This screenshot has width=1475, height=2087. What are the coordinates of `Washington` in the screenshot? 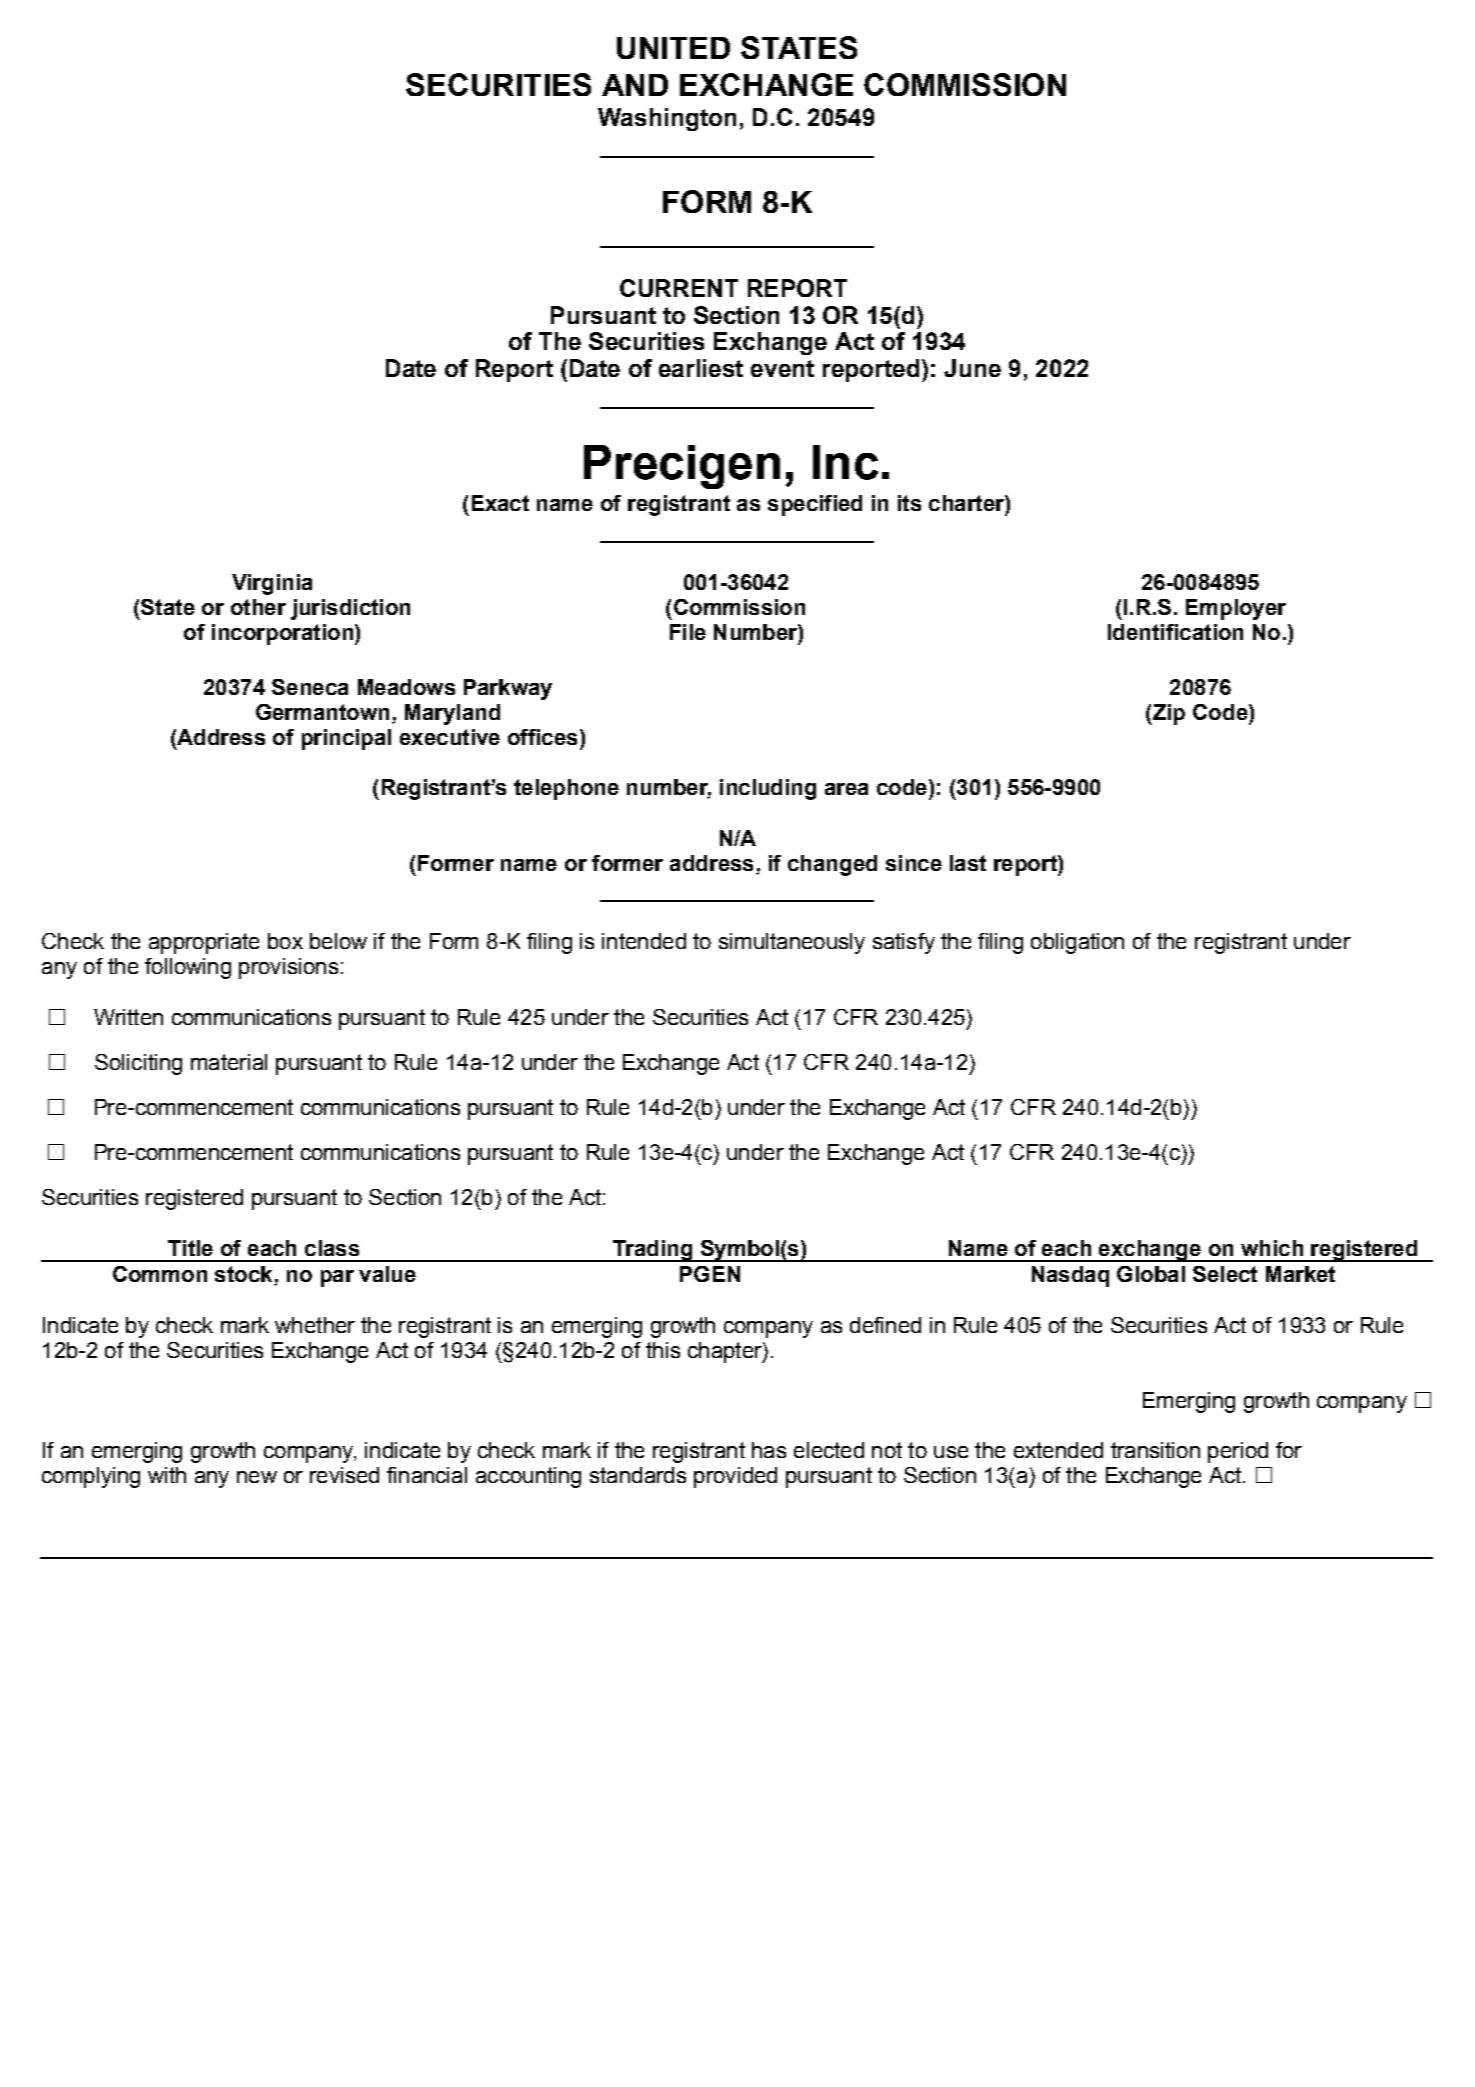 It's located at (667, 119).
